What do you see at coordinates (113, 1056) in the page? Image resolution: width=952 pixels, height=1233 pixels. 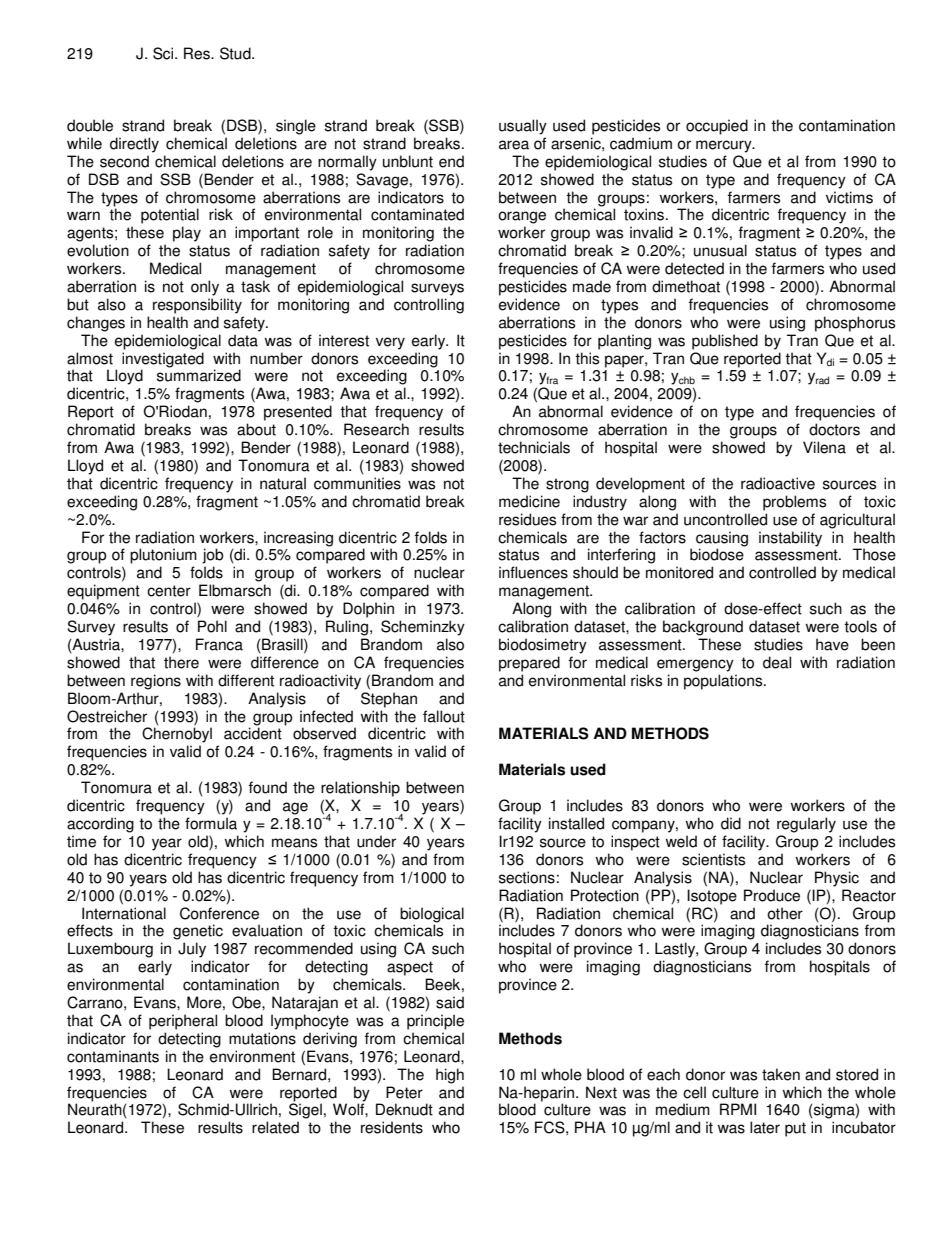 I see `contaminants` at bounding box center [113, 1056].
